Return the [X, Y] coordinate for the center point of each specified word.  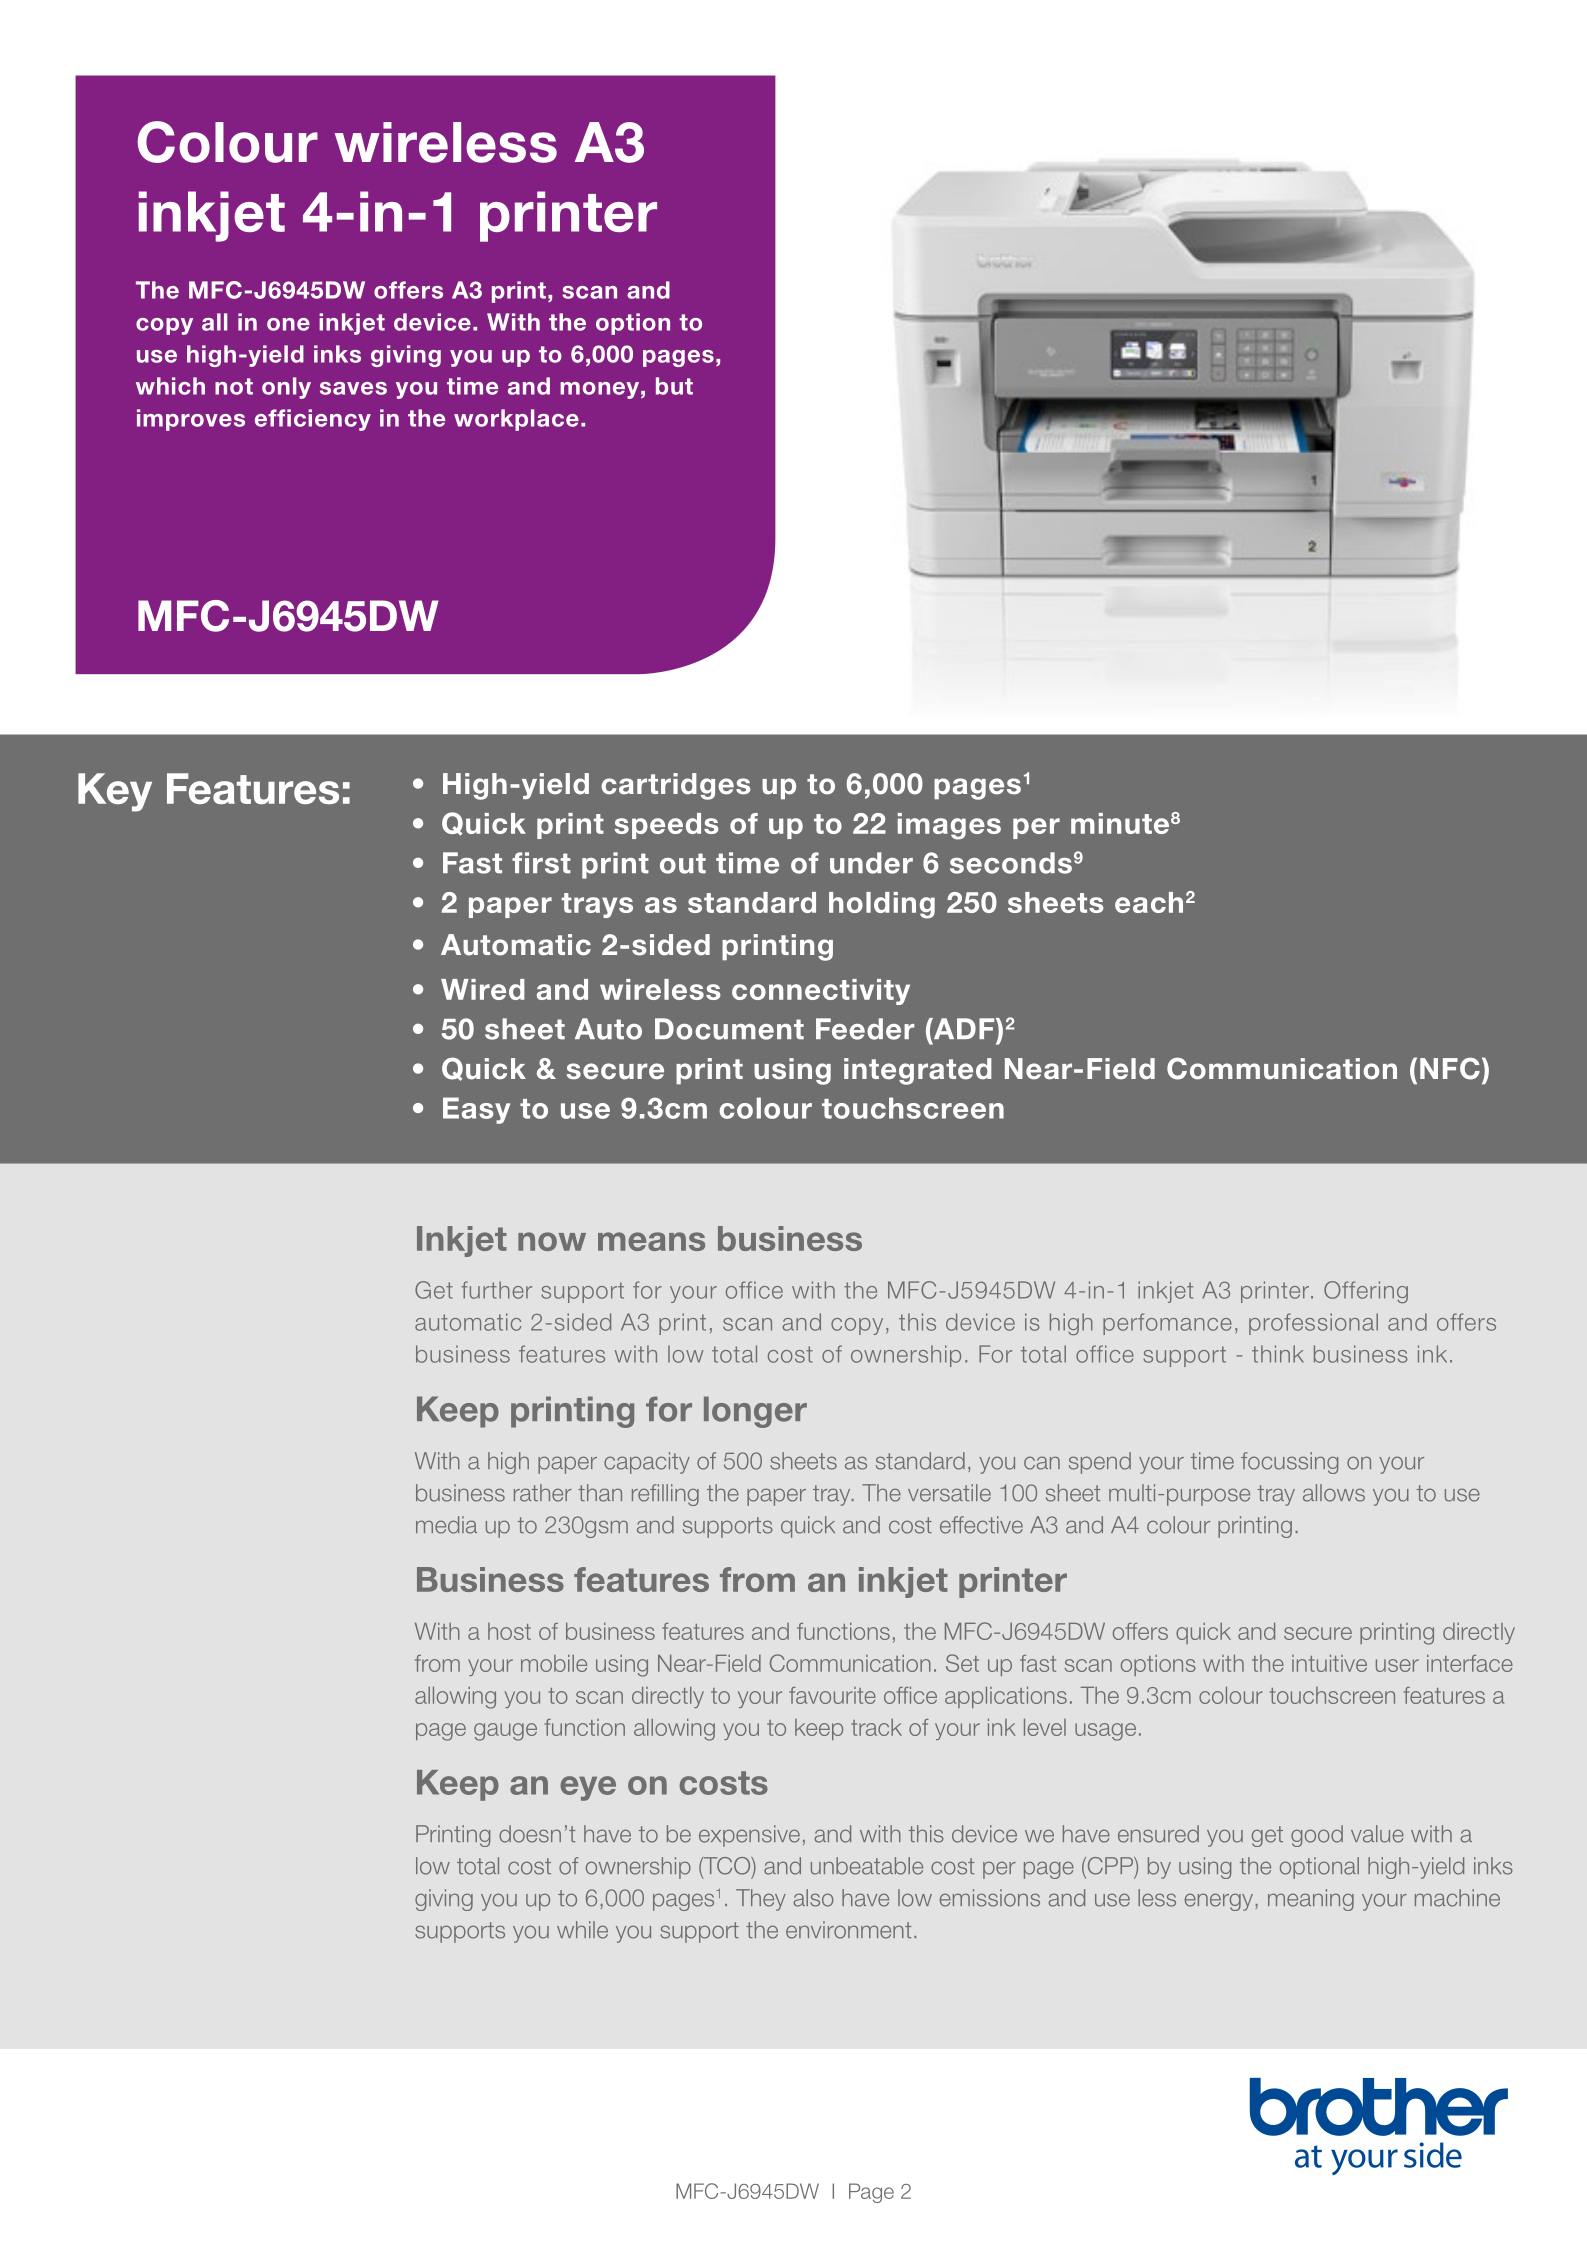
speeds [666, 826]
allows [1334, 1493]
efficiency [313, 420]
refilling [665, 1495]
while [582, 1930]
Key [115, 792]
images [949, 826]
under [871, 863]
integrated [918, 1071]
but [674, 386]
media [446, 1525]
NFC [1450, 1068]
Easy [477, 1110]
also [813, 1898]
